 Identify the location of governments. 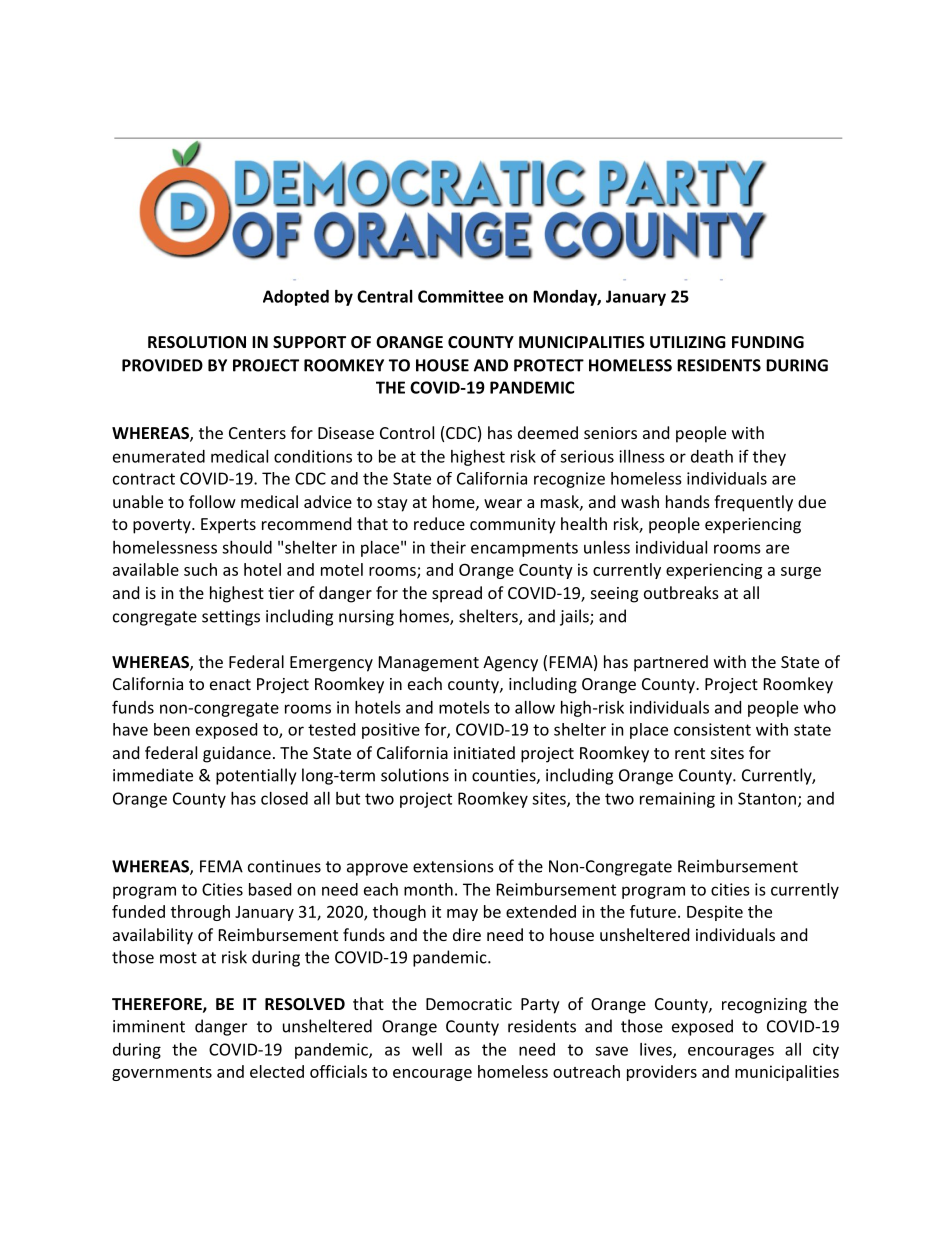
(162, 1074).
